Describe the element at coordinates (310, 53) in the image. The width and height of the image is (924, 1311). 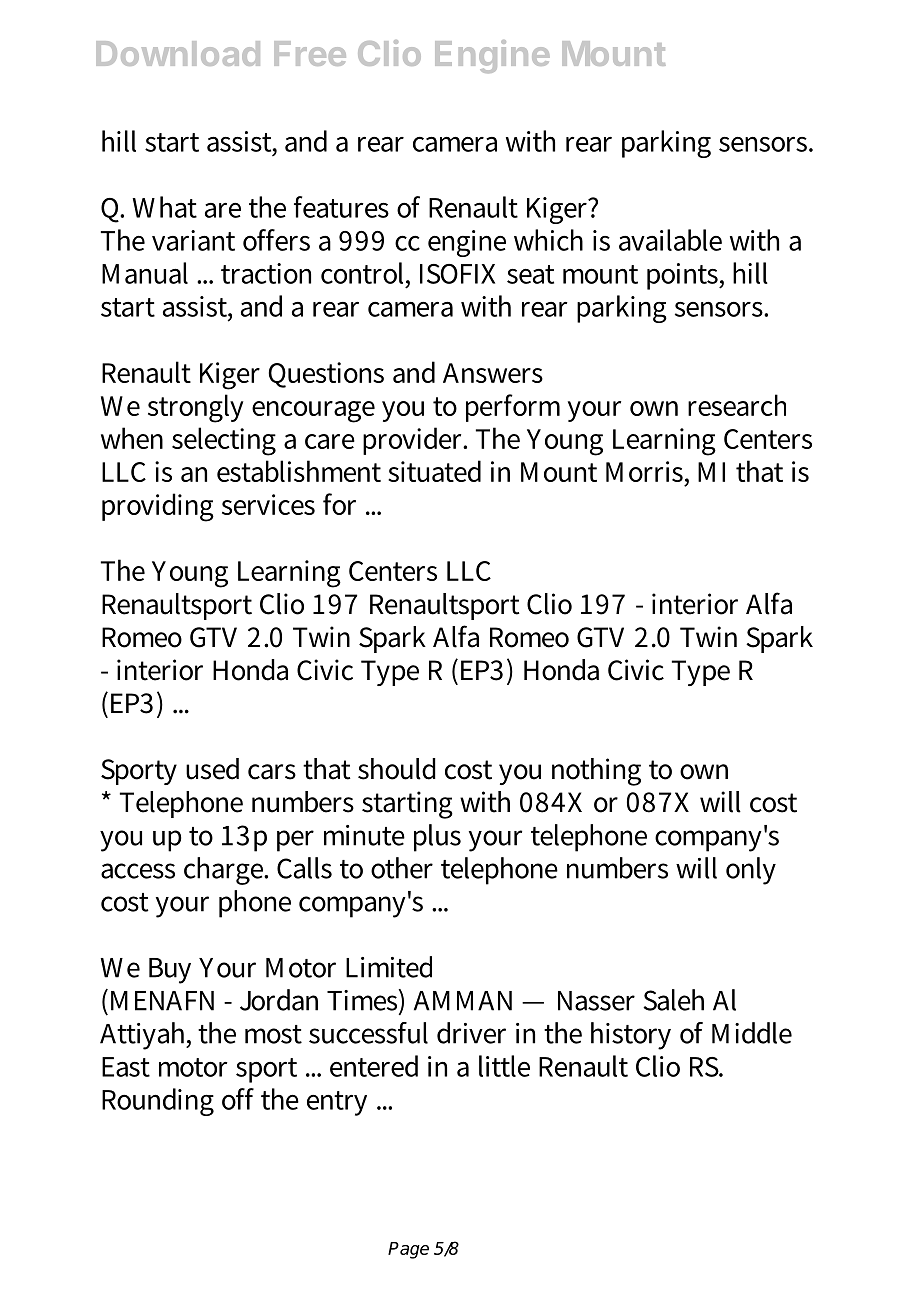
I see `Free` at that location.
